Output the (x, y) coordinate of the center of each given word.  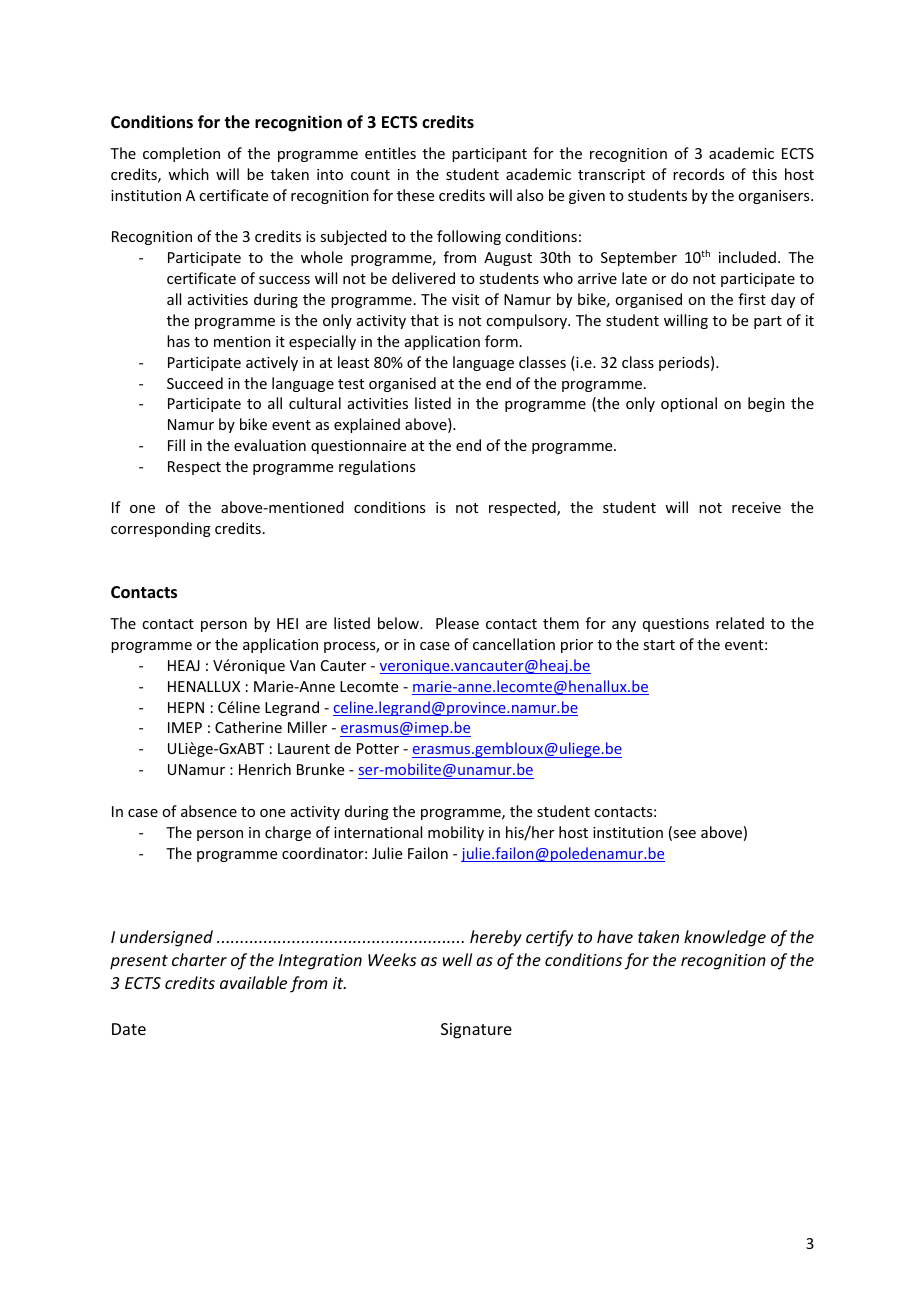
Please (457, 623)
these (415, 195)
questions (676, 625)
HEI (287, 623)
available (253, 982)
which (188, 174)
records (698, 174)
